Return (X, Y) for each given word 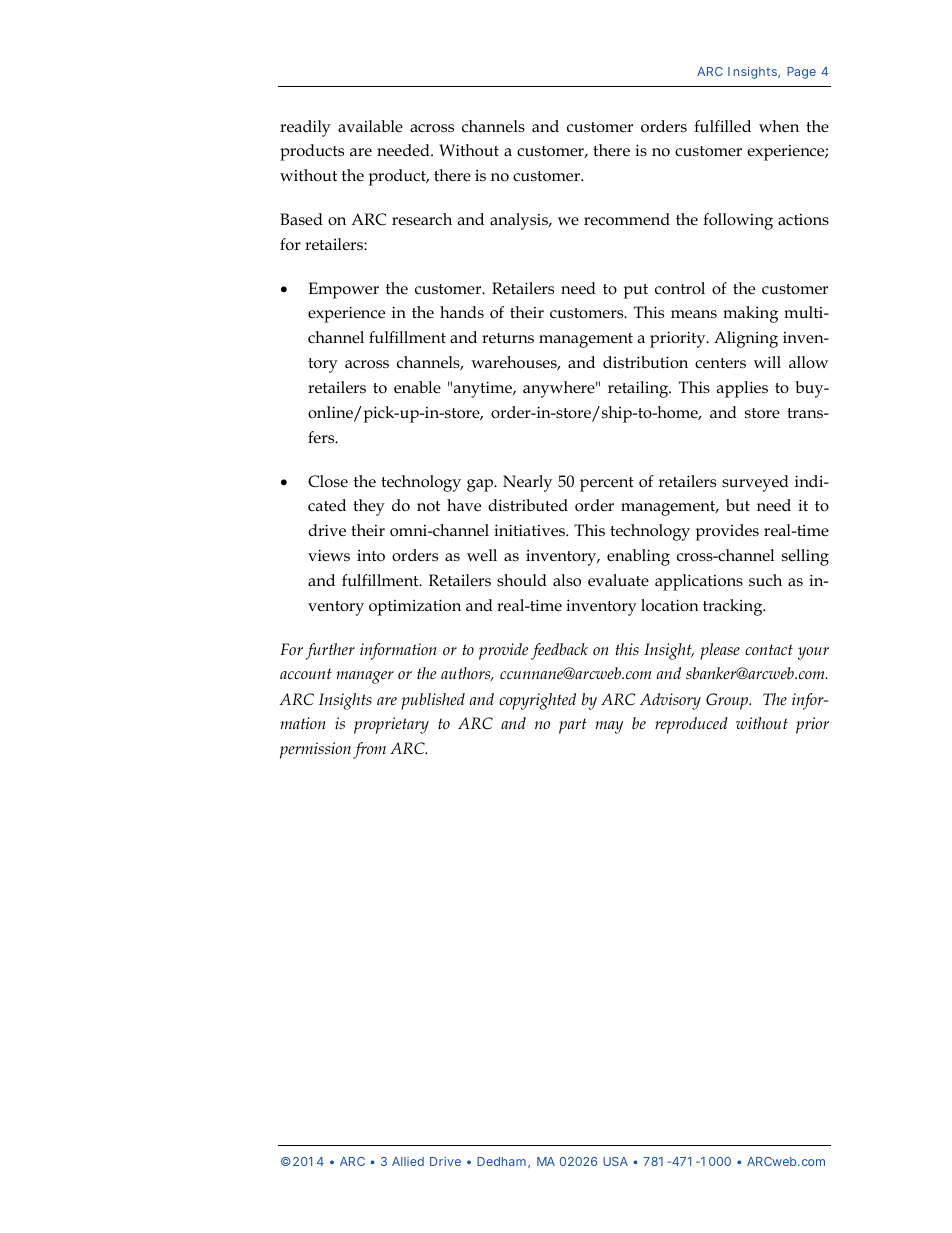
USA (615, 1161)
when (779, 126)
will (767, 362)
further (330, 651)
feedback (559, 651)
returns (508, 338)
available (370, 126)
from (369, 750)
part (573, 726)
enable (417, 387)
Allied (408, 1161)
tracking (734, 607)
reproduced (691, 725)
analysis (520, 221)
